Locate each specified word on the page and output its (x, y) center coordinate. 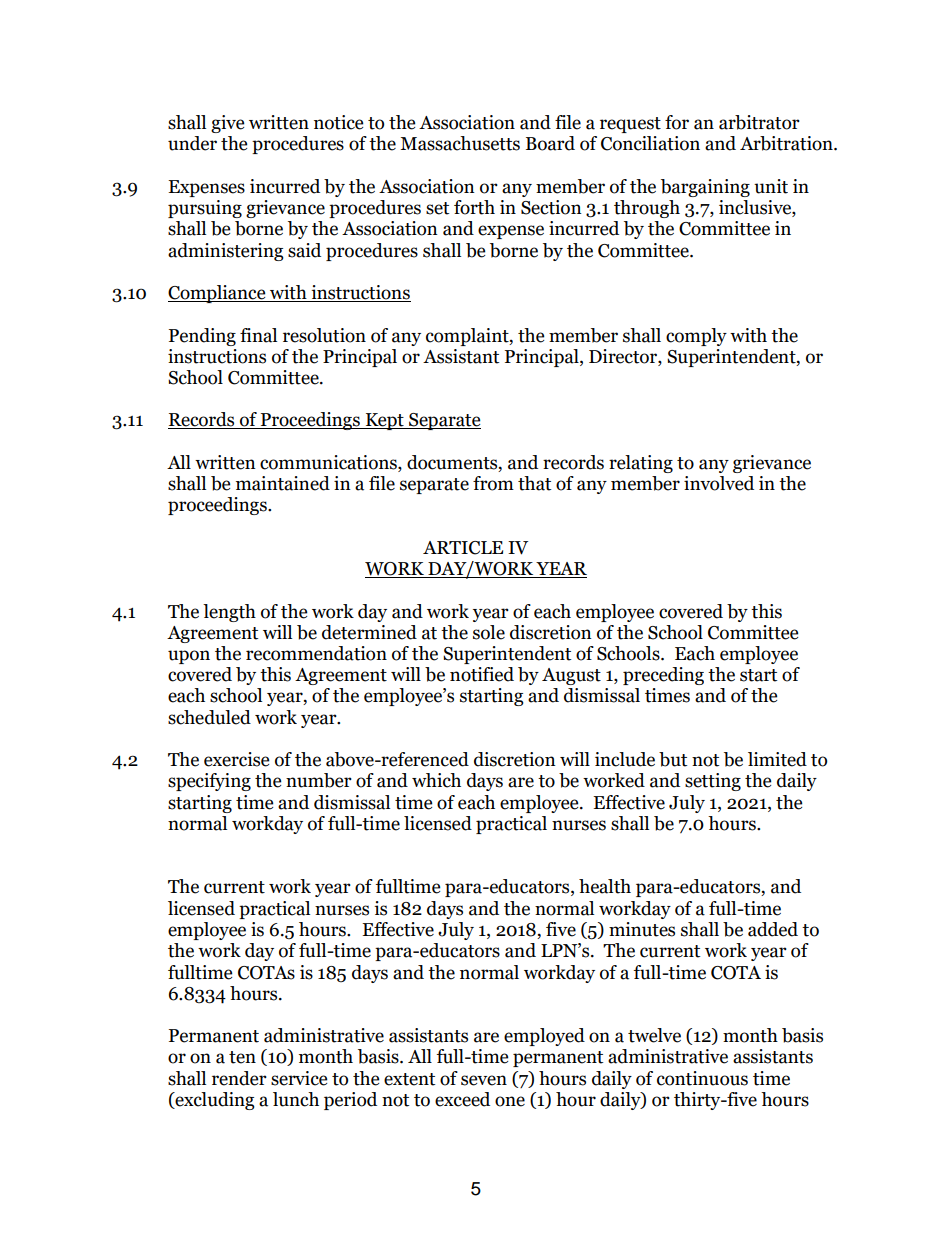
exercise (236, 759)
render (239, 1078)
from (493, 483)
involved (719, 483)
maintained (283, 483)
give (227, 124)
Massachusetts (460, 143)
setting (713, 782)
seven (484, 1080)
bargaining (705, 188)
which (436, 780)
